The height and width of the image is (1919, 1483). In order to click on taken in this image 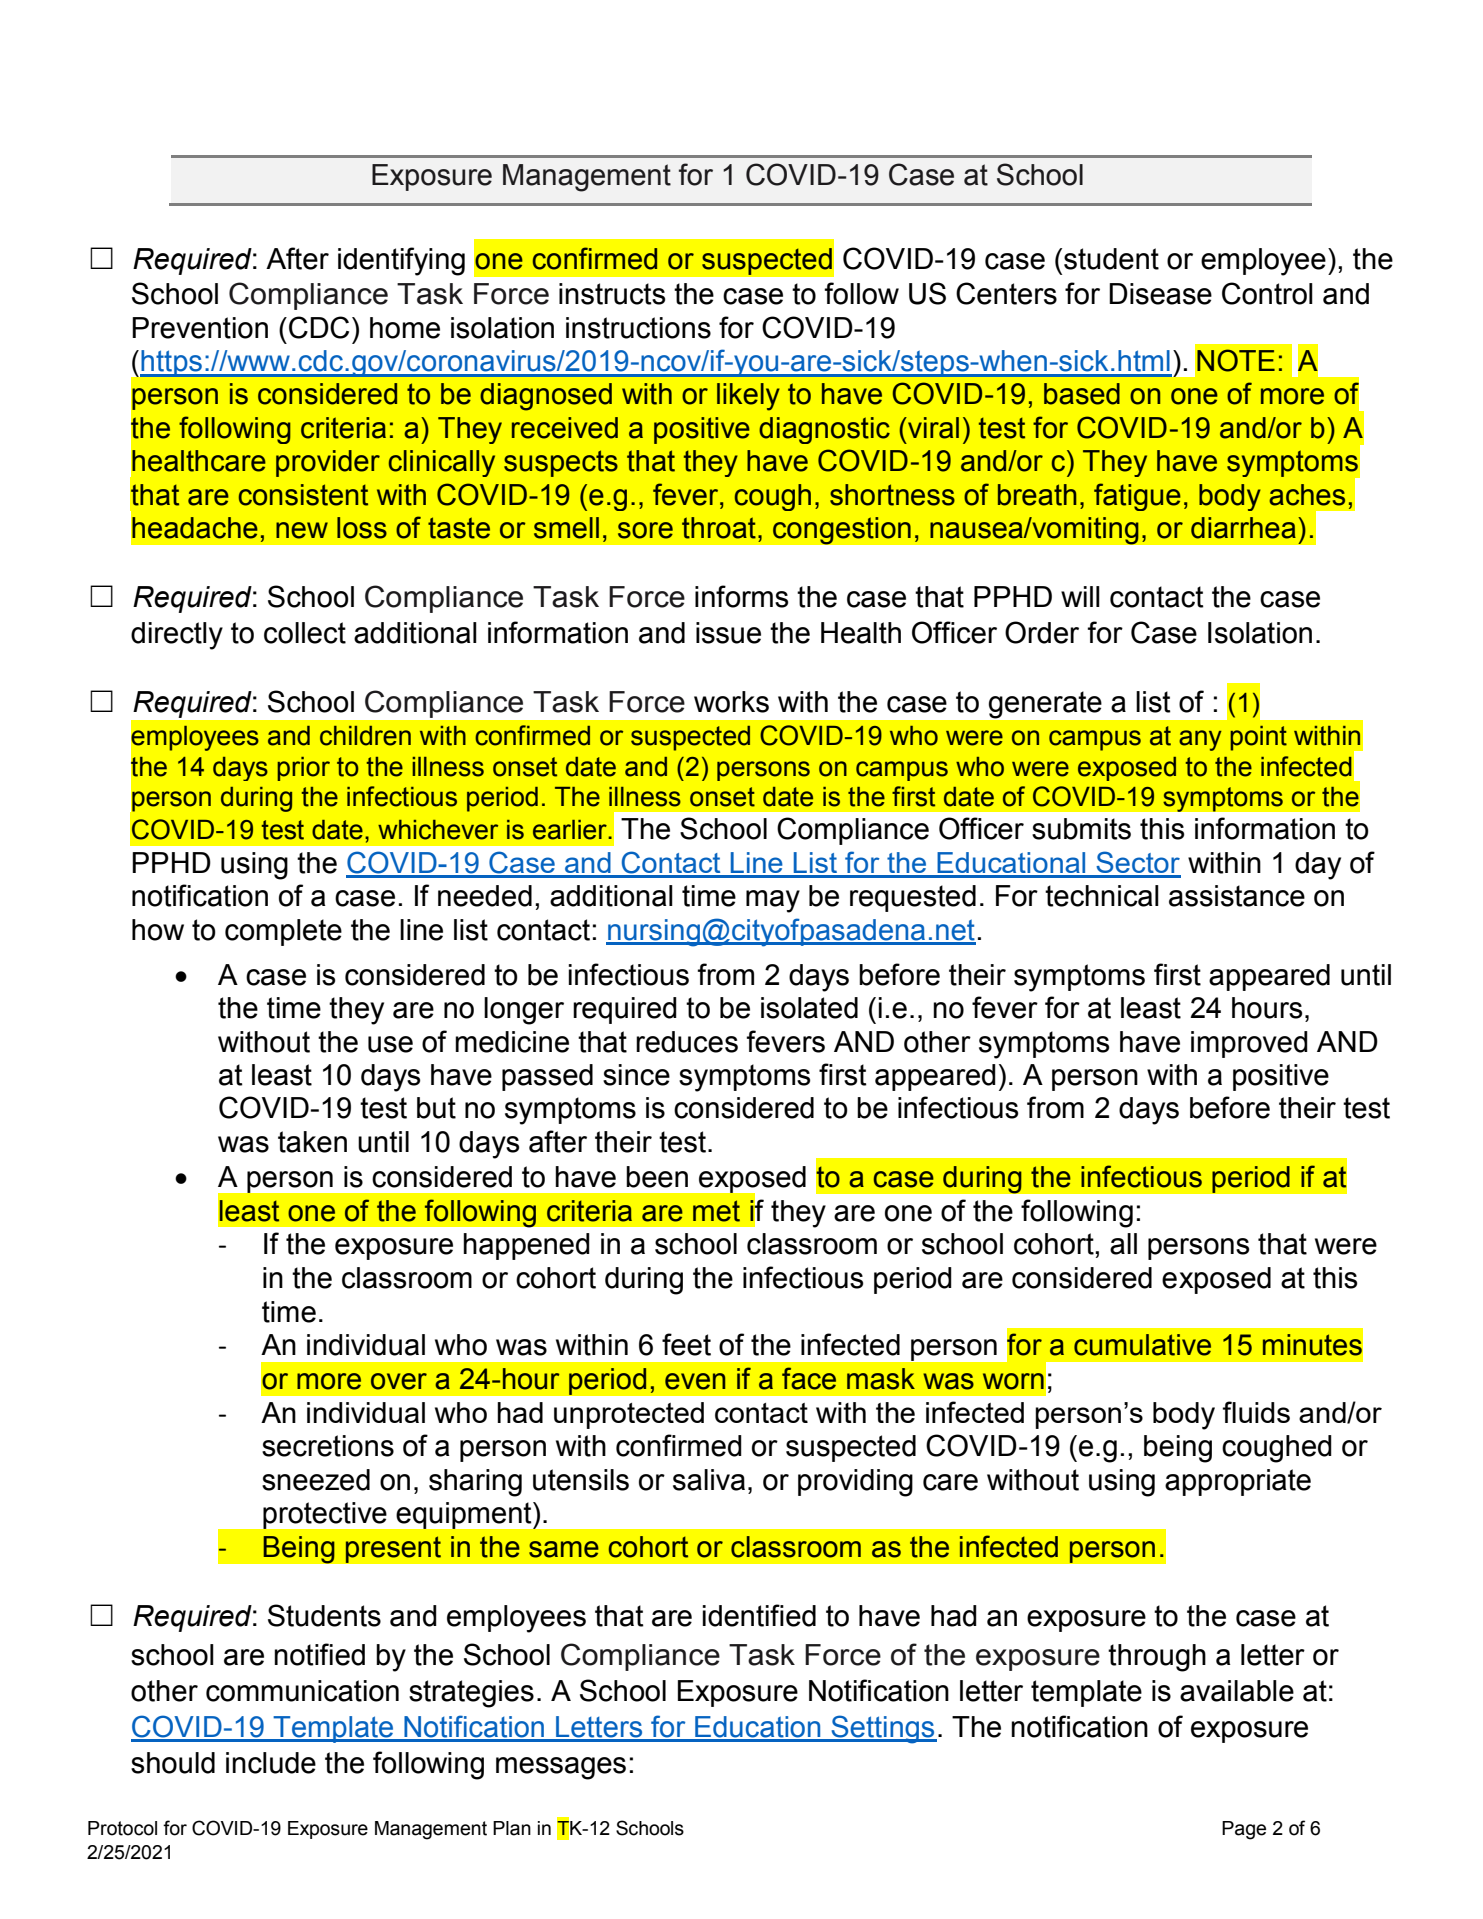, I will do `click(312, 1142)`.
